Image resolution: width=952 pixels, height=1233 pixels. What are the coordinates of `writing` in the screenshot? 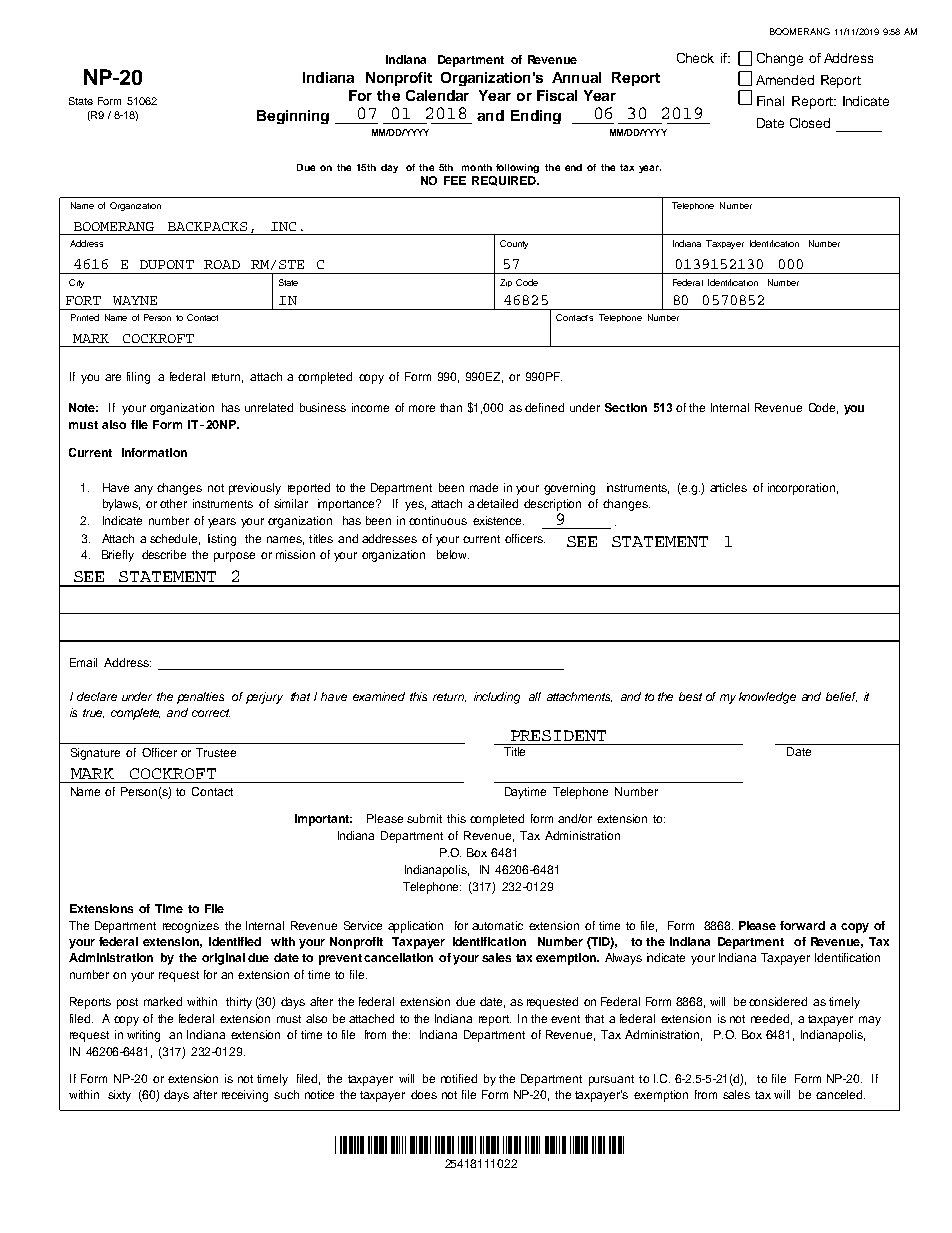 It's located at (143, 1036).
